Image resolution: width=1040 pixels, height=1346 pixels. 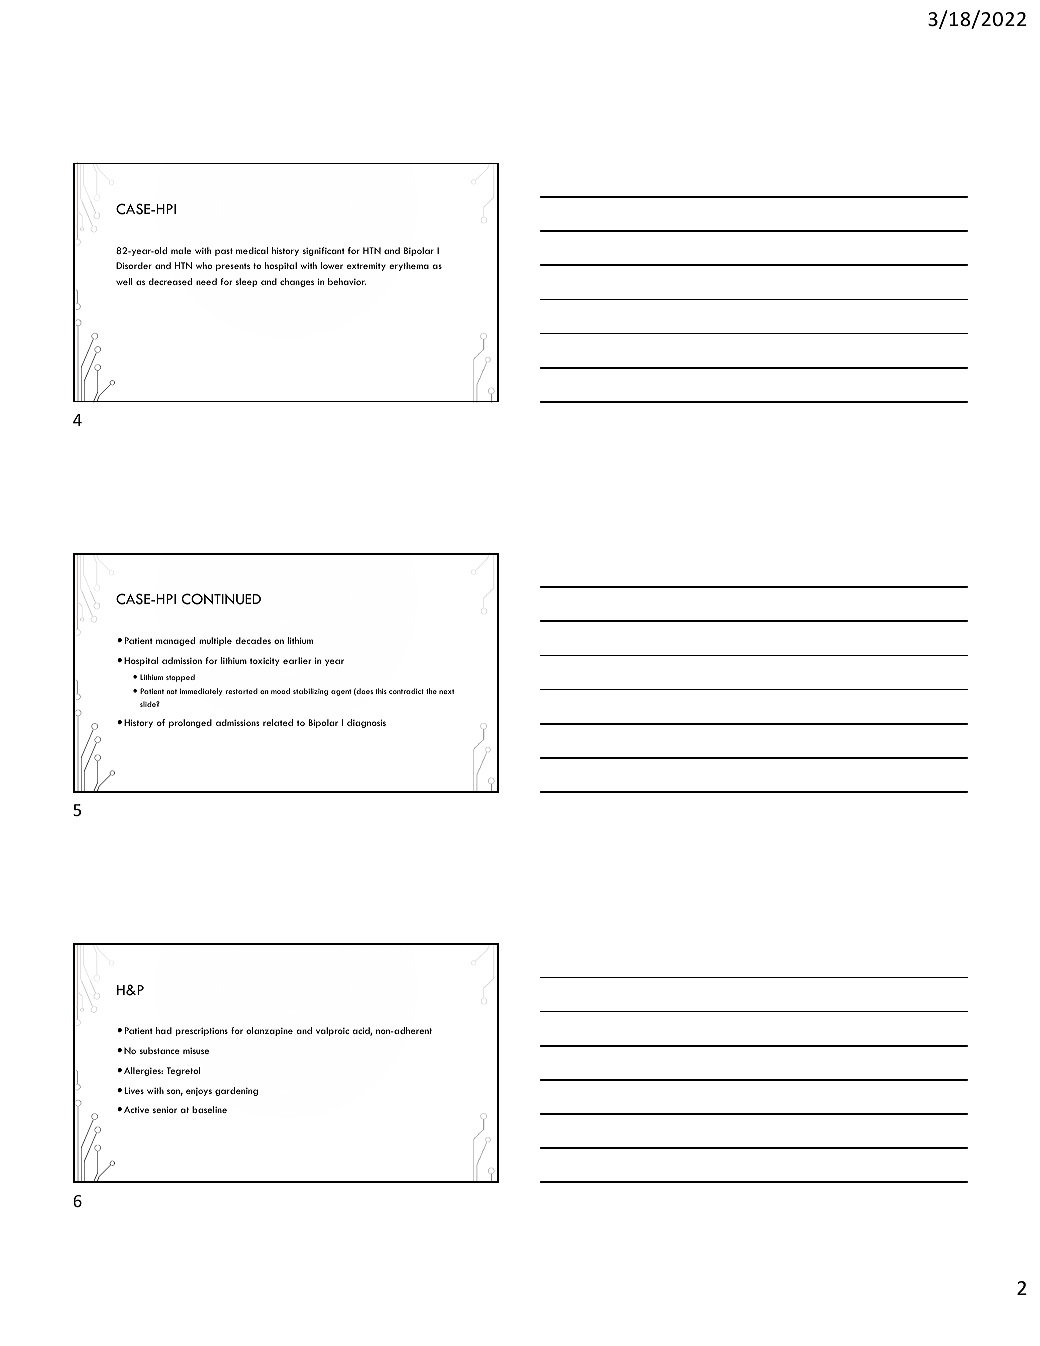 What do you see at coordinates (253, 640) in the document?
I see `decades` at bounding box center [253, 640].
